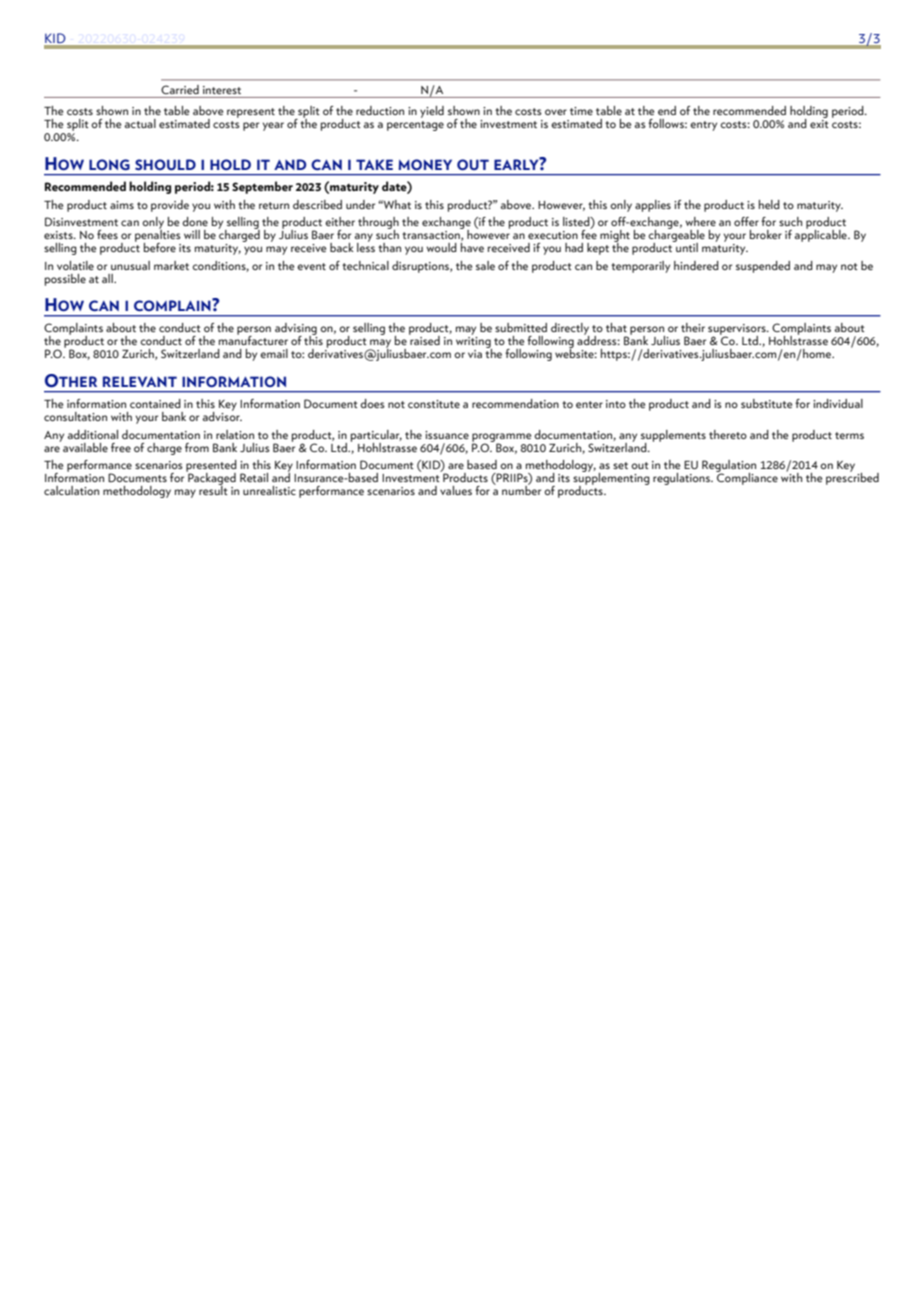  I want to click on all, so click(108, 278).
